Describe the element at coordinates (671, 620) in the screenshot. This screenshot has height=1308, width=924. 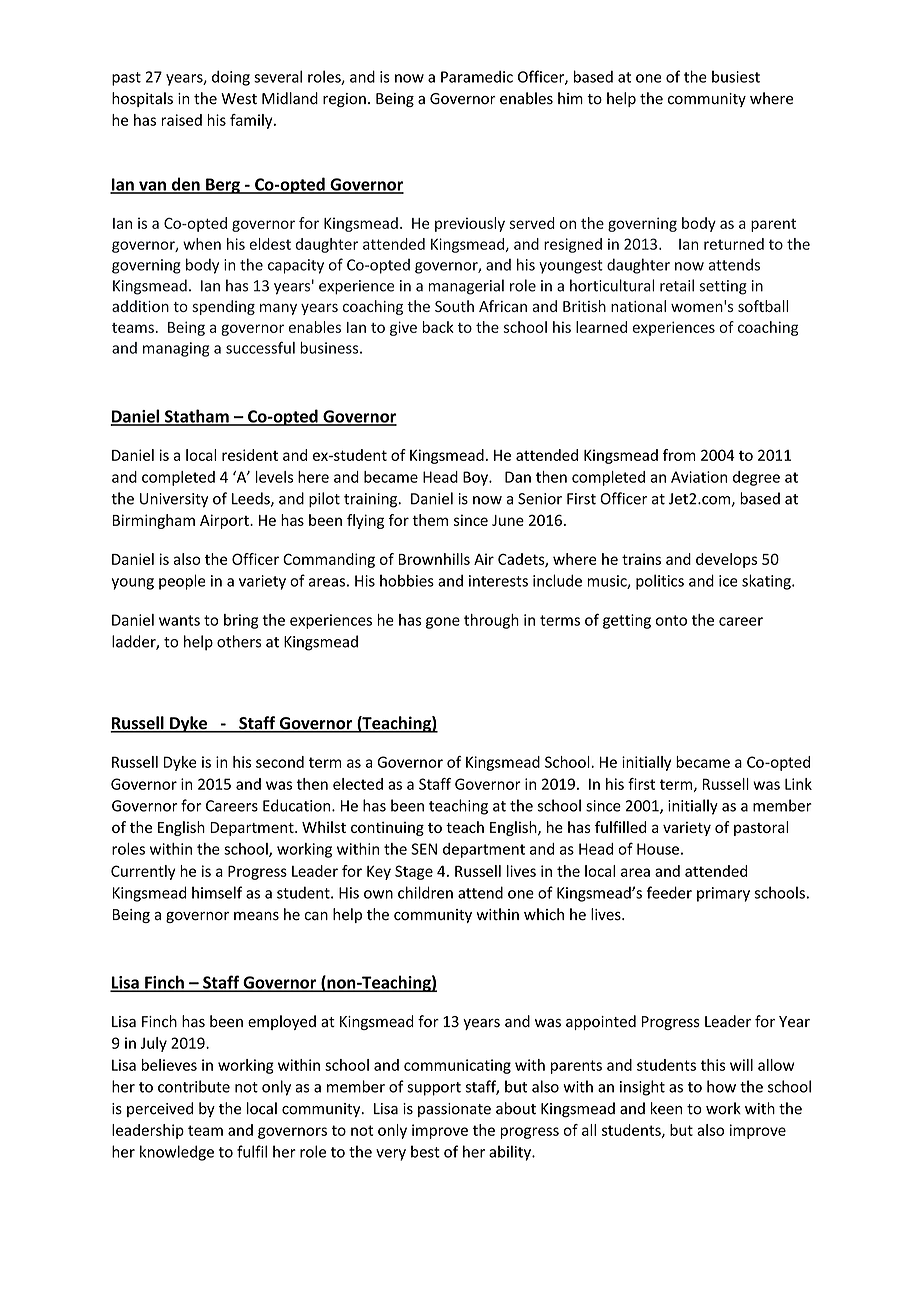
I see `onto` at that location.
